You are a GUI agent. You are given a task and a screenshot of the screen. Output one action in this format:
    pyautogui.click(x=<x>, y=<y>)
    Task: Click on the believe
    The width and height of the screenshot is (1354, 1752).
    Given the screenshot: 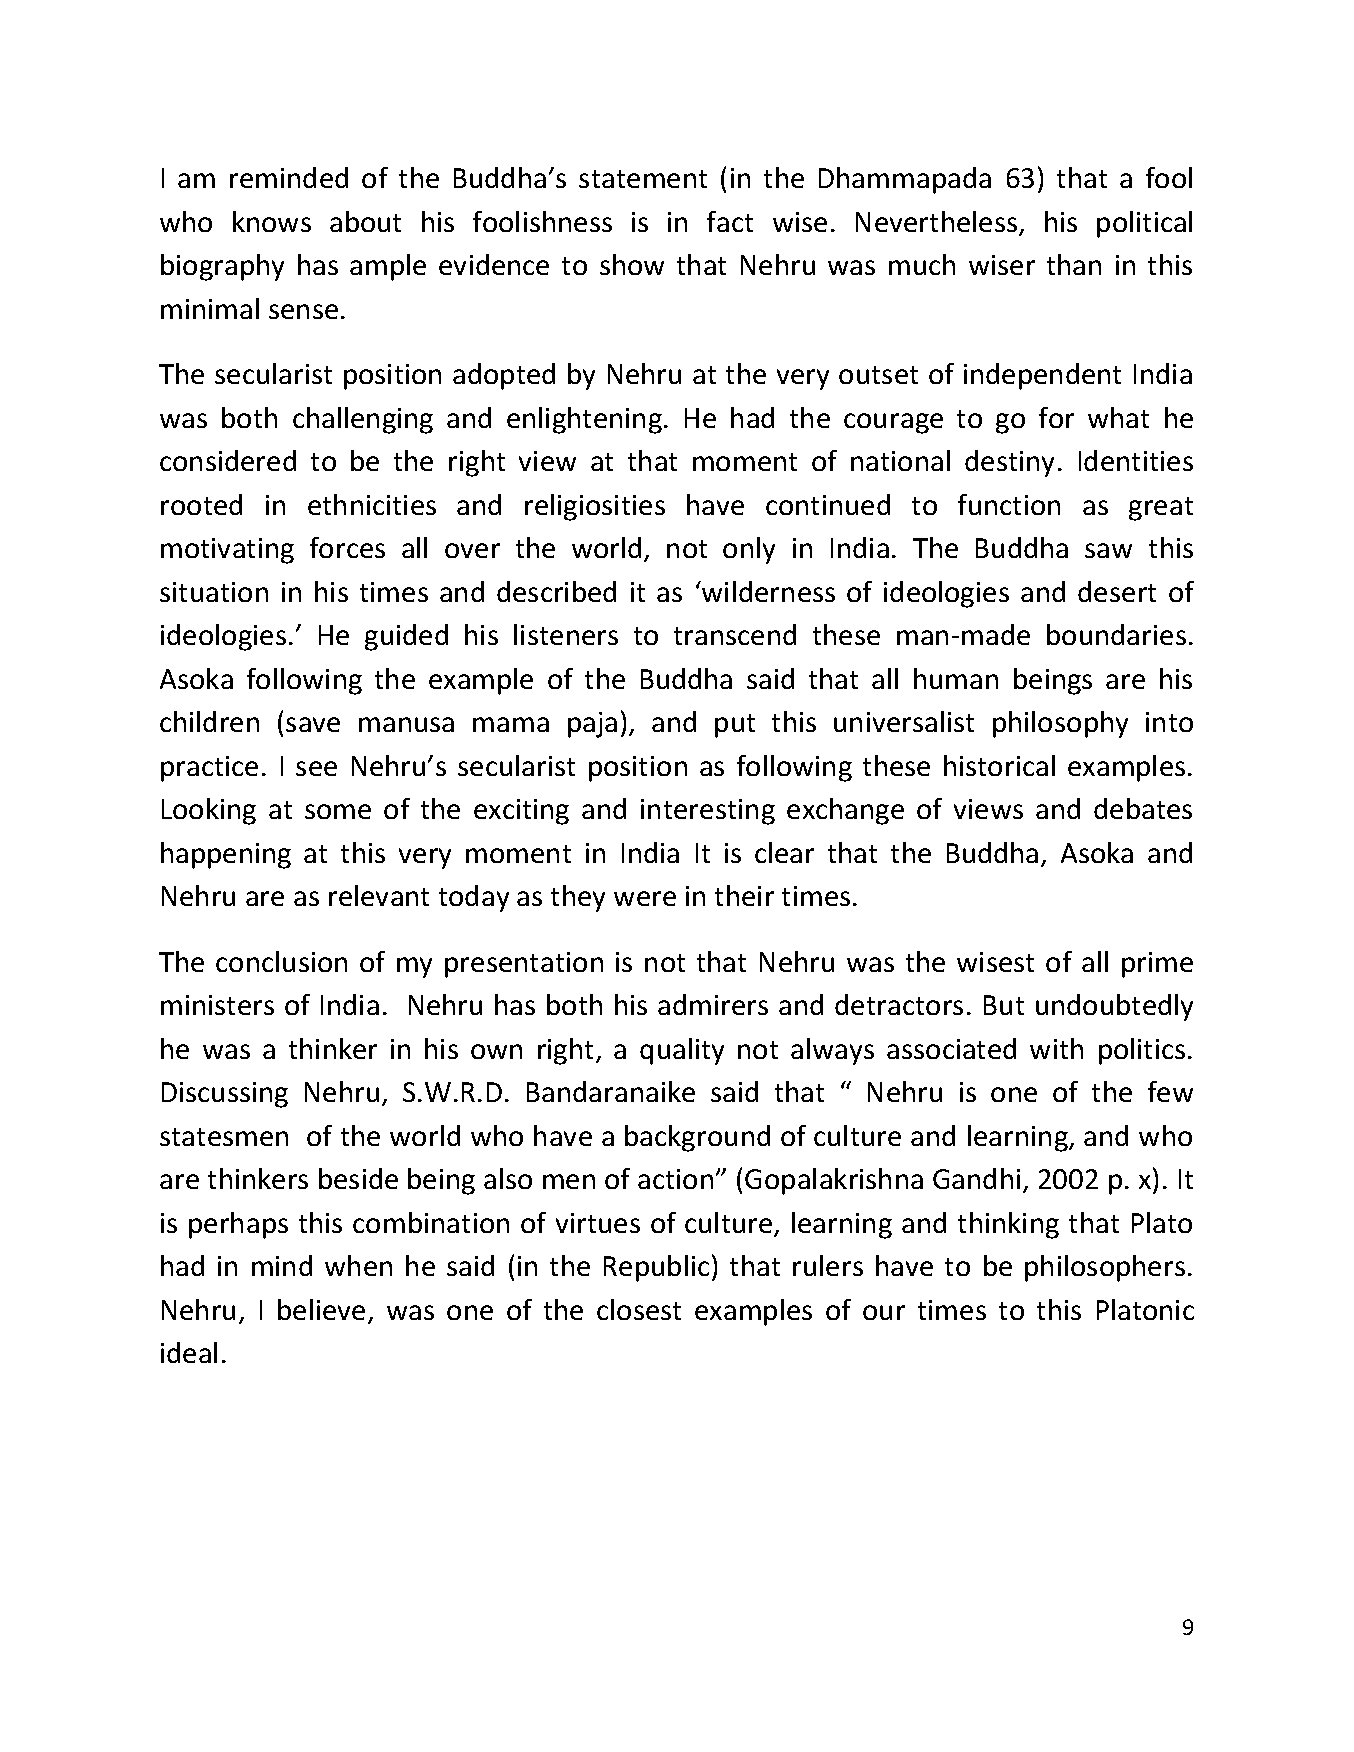 What is the action you would take?
    pyautogui.click(x=321, y=1309)
